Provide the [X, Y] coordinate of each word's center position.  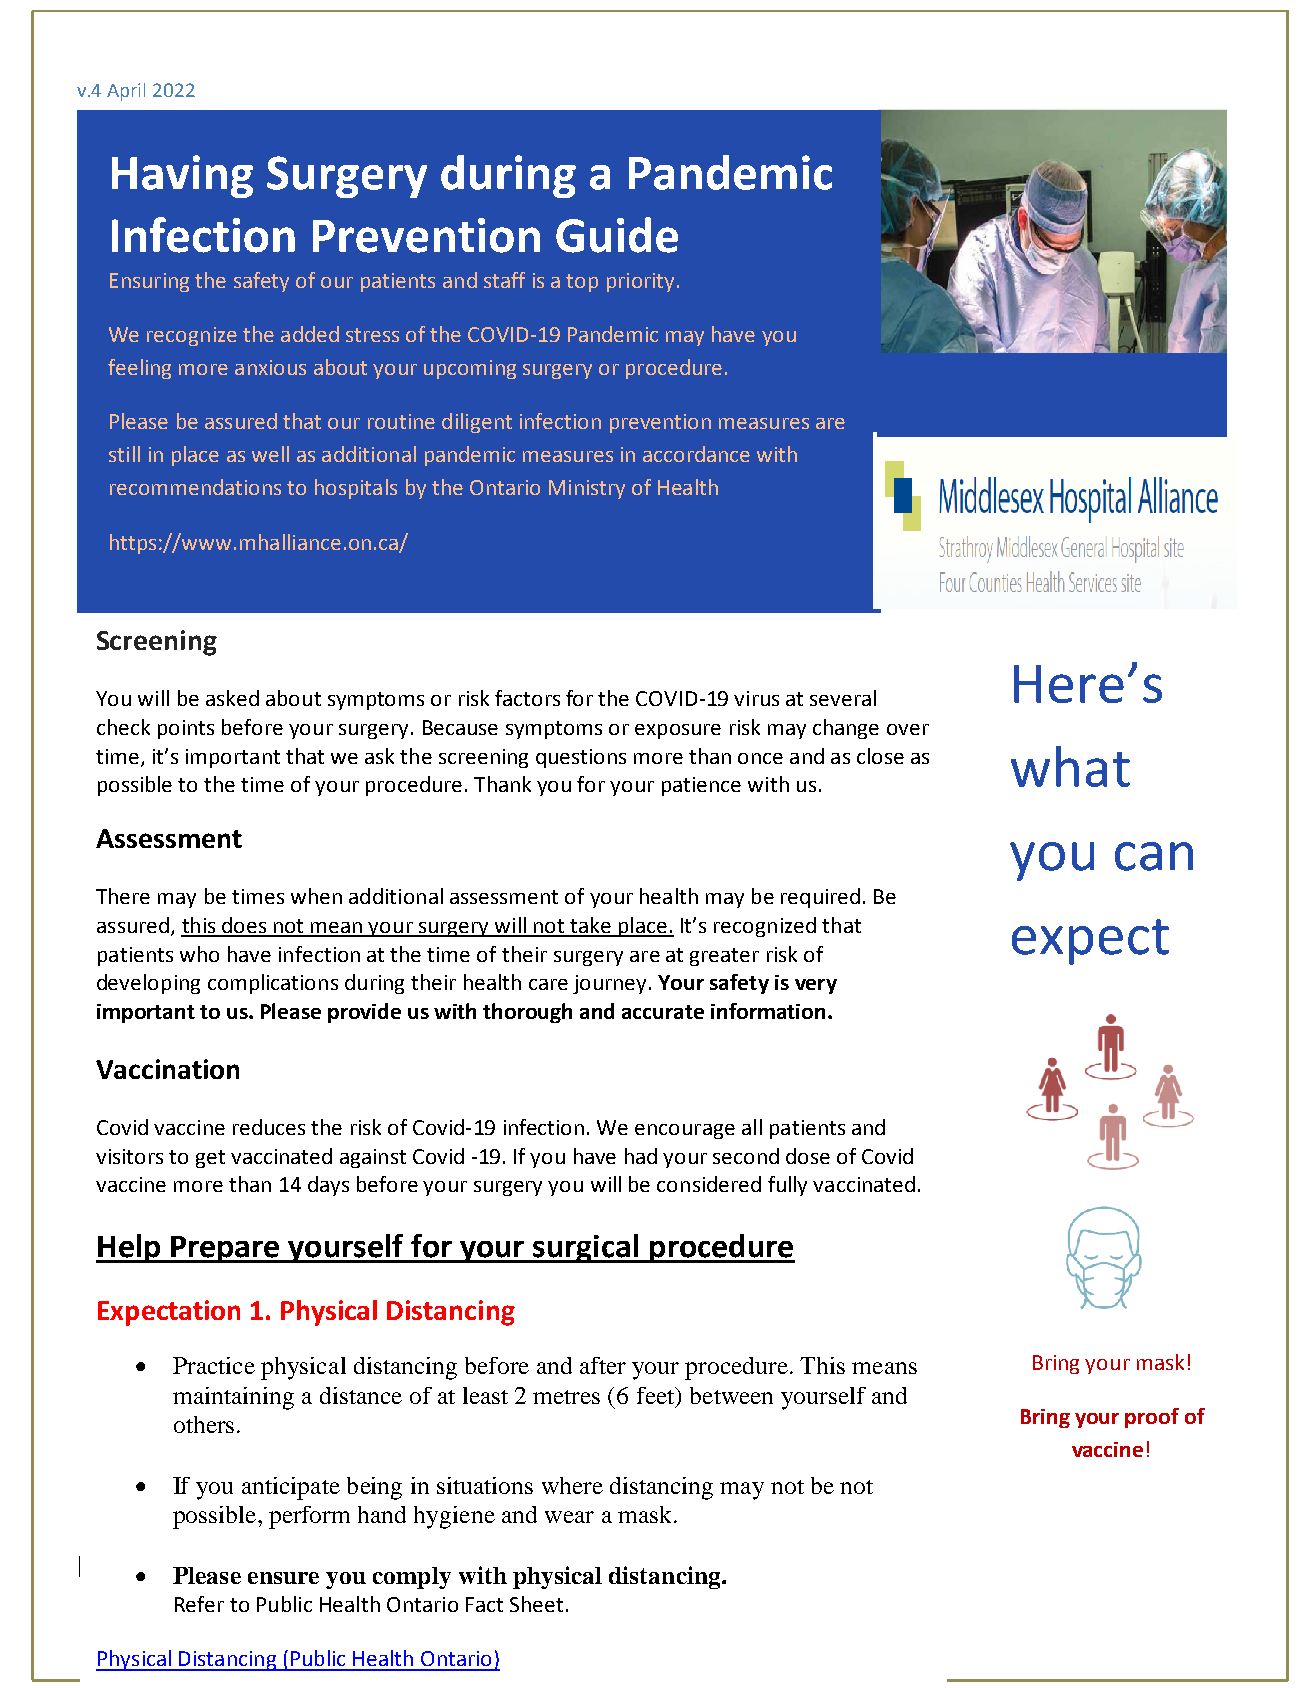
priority [640, 282]
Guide [617, 235]
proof [1152, 1418]
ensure [283, 1578]
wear [569, 1517]
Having [182, 176]
